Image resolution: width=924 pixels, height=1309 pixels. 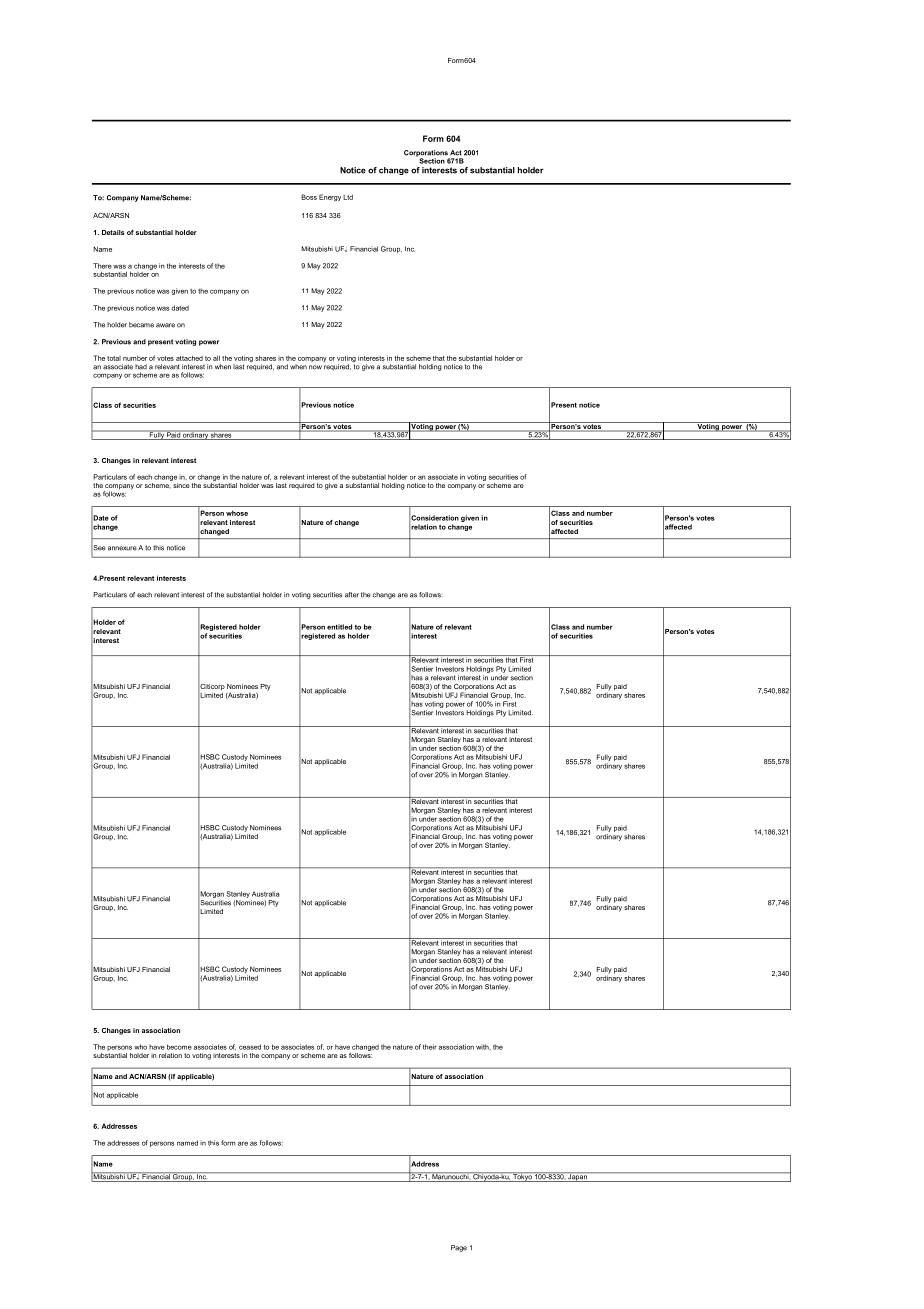 I want to click on Boss, so click(x=309, y=197).
